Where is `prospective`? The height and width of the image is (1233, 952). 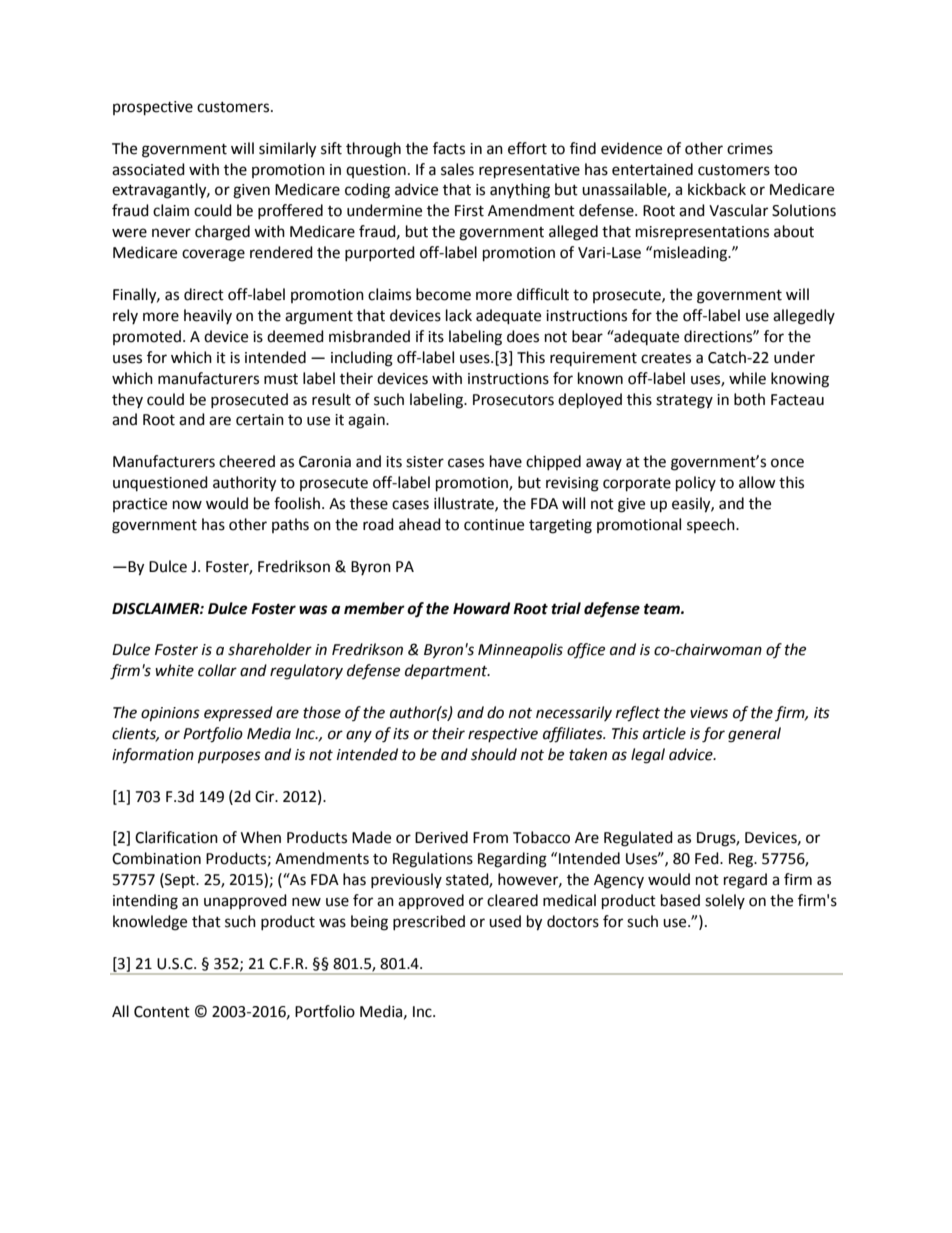
prospective is located at coordinates (153, 108).
